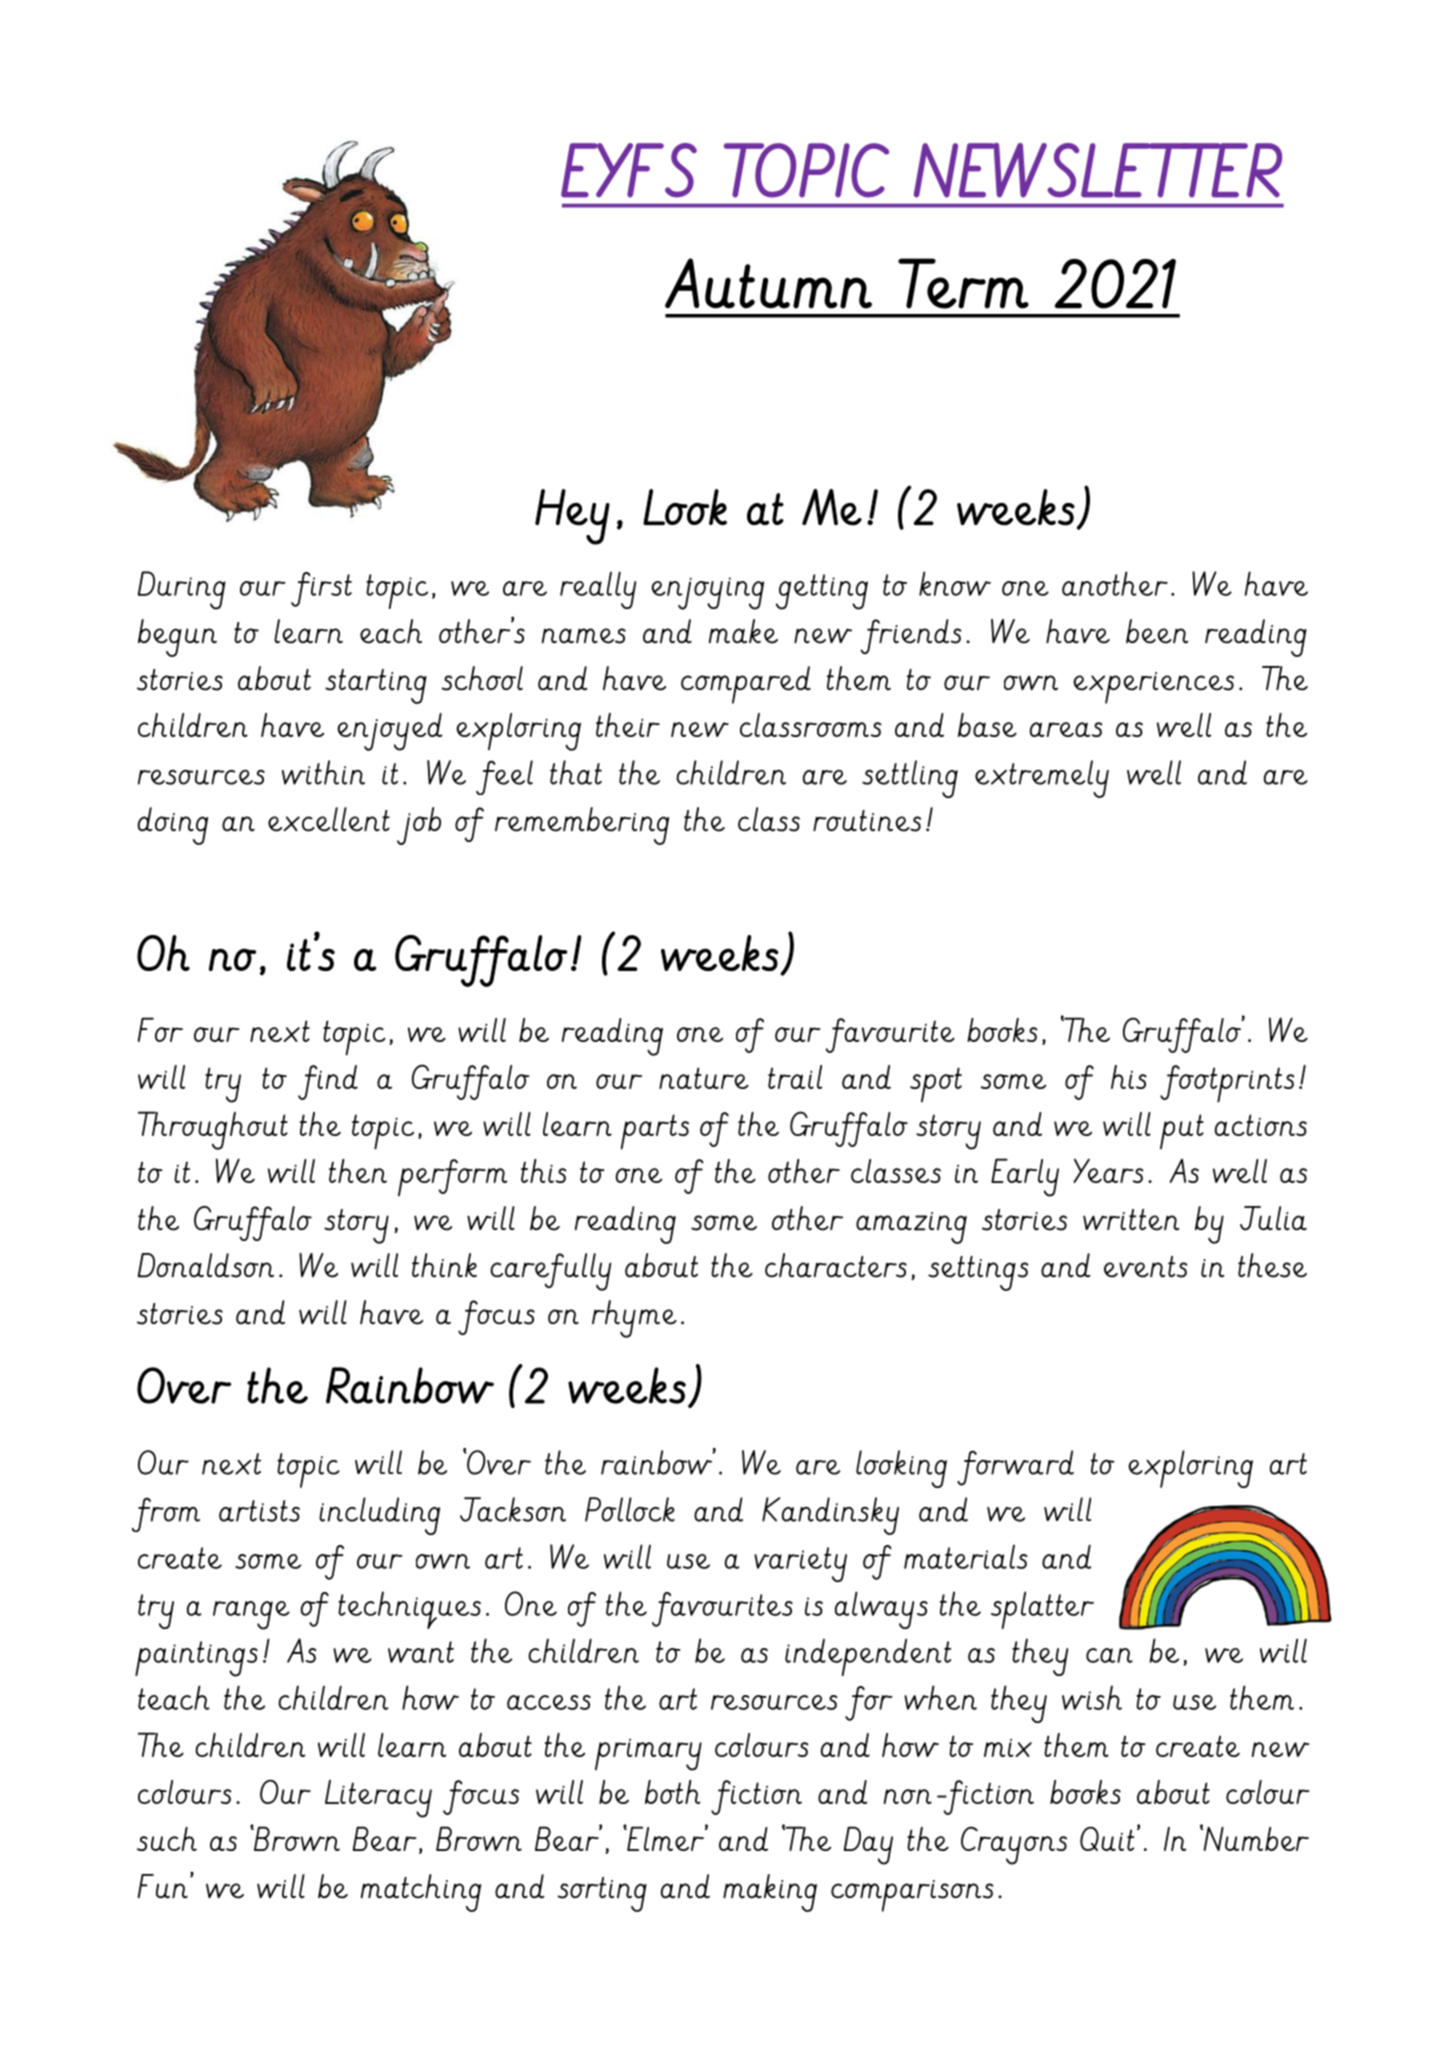 Image resolution: width=1447 pixels, height=2047 pixels. Describe the element at coordinates (1157, 631) in the image. I see `been` at that location.
